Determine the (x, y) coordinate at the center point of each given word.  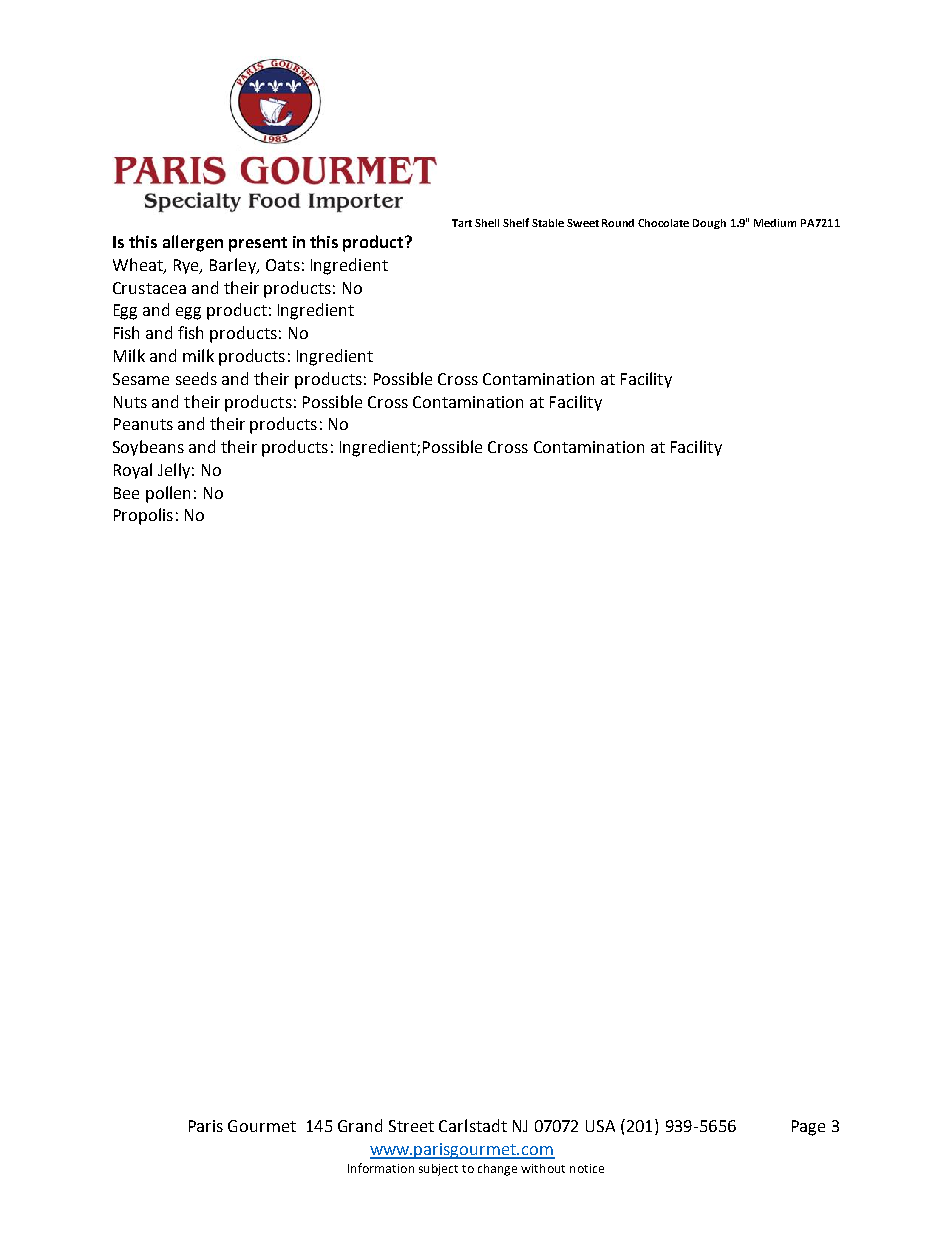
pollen (168, 494)
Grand (360, 1125)
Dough (709, 224)
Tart (462, 223)
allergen (193, 243)
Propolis (143, 516)
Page (808, 1128)
